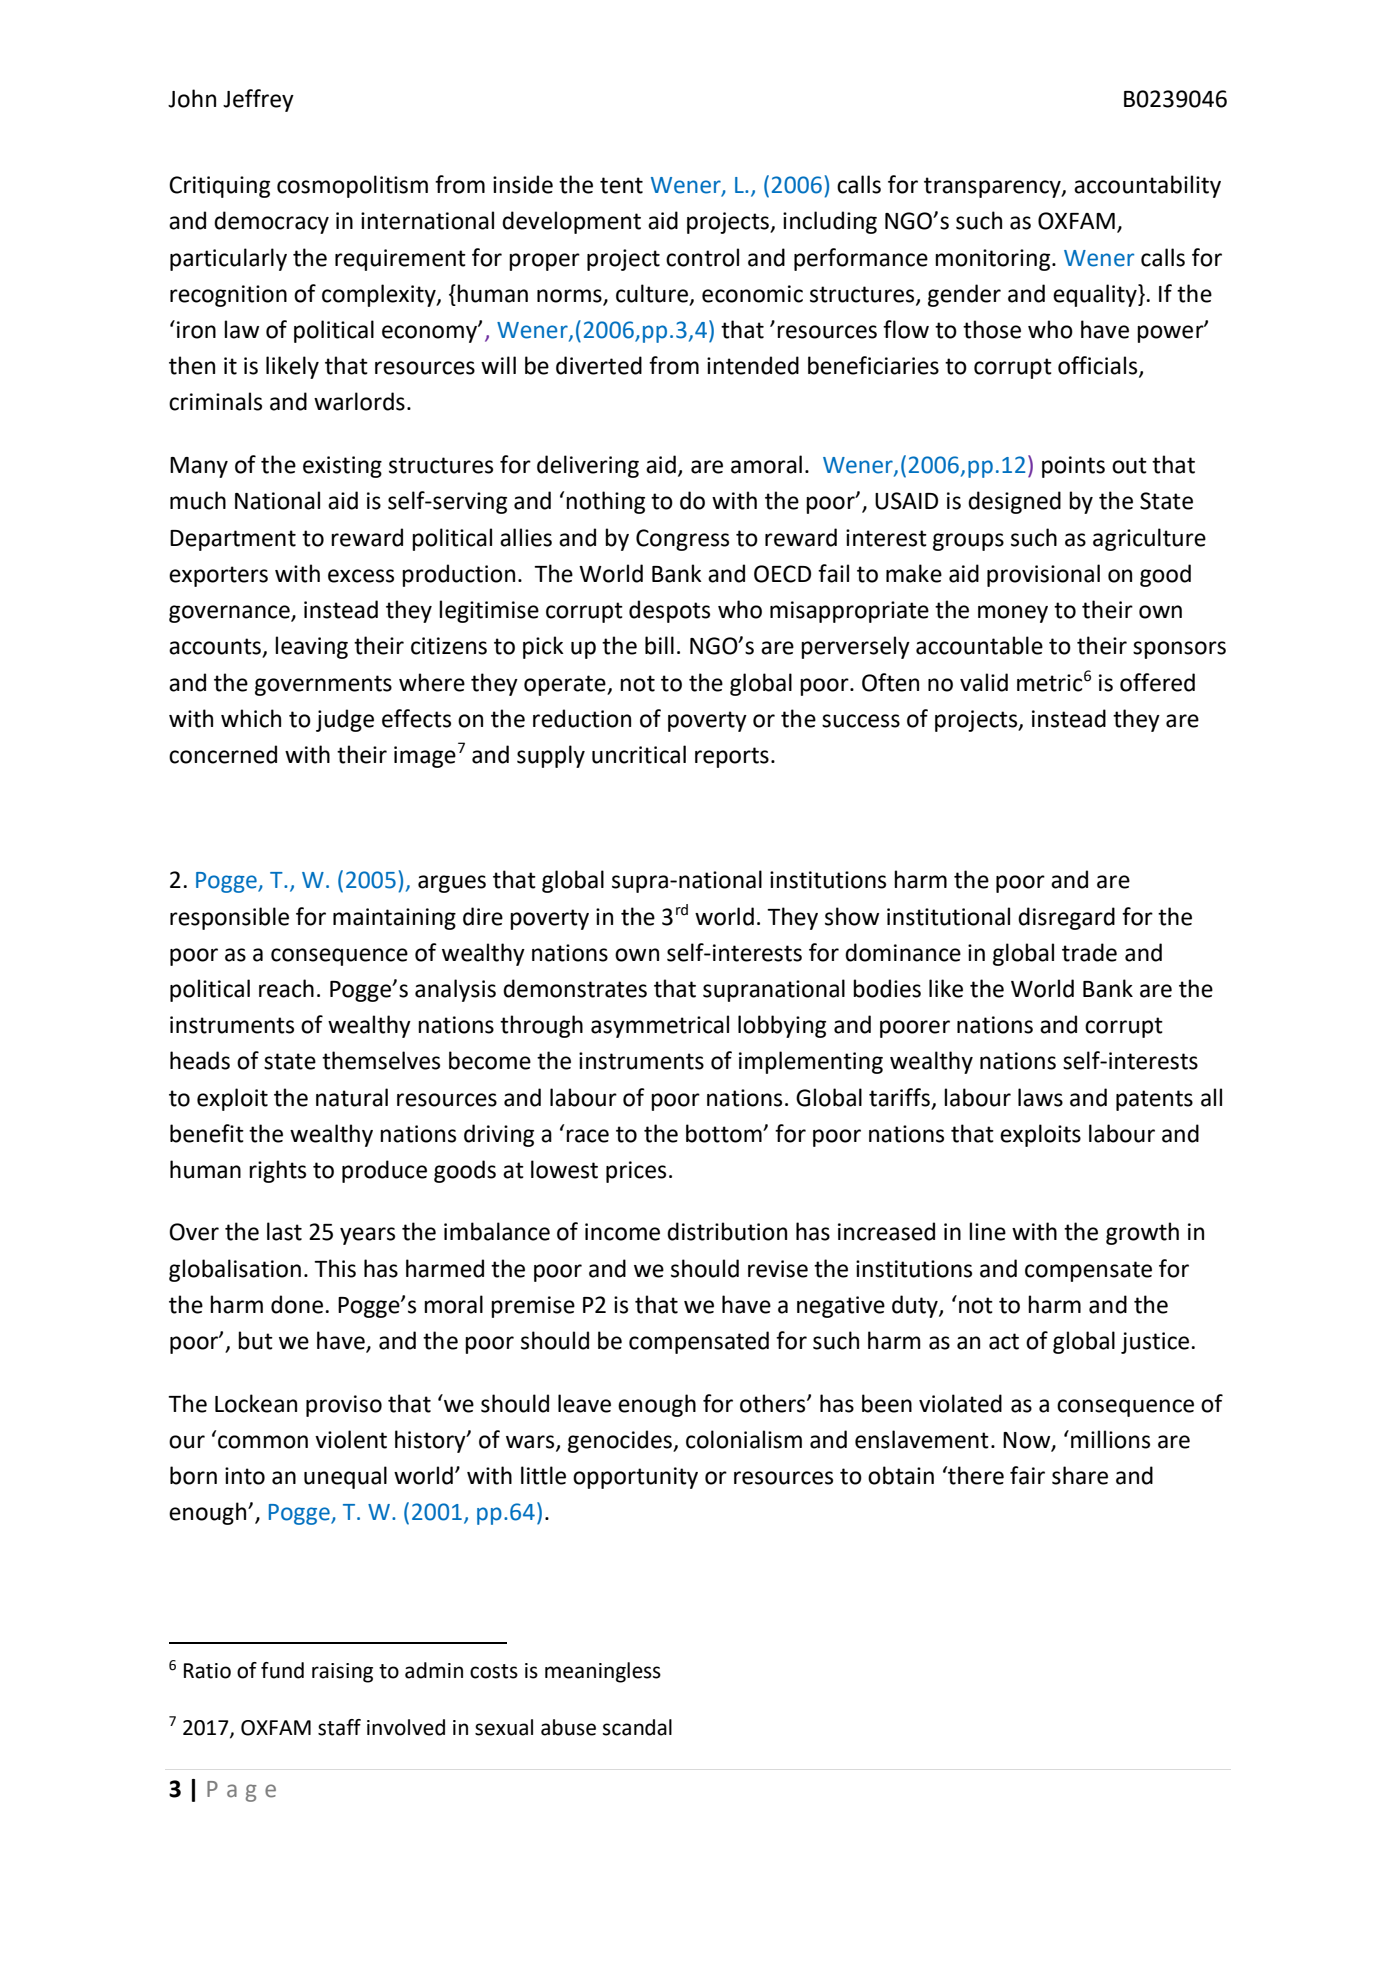 This screenshot has width=1396, height=1974. What do you see at coordinates (1147, 186) in the screenshot?
I see `accountability` at bounding box center [1147, 186].
